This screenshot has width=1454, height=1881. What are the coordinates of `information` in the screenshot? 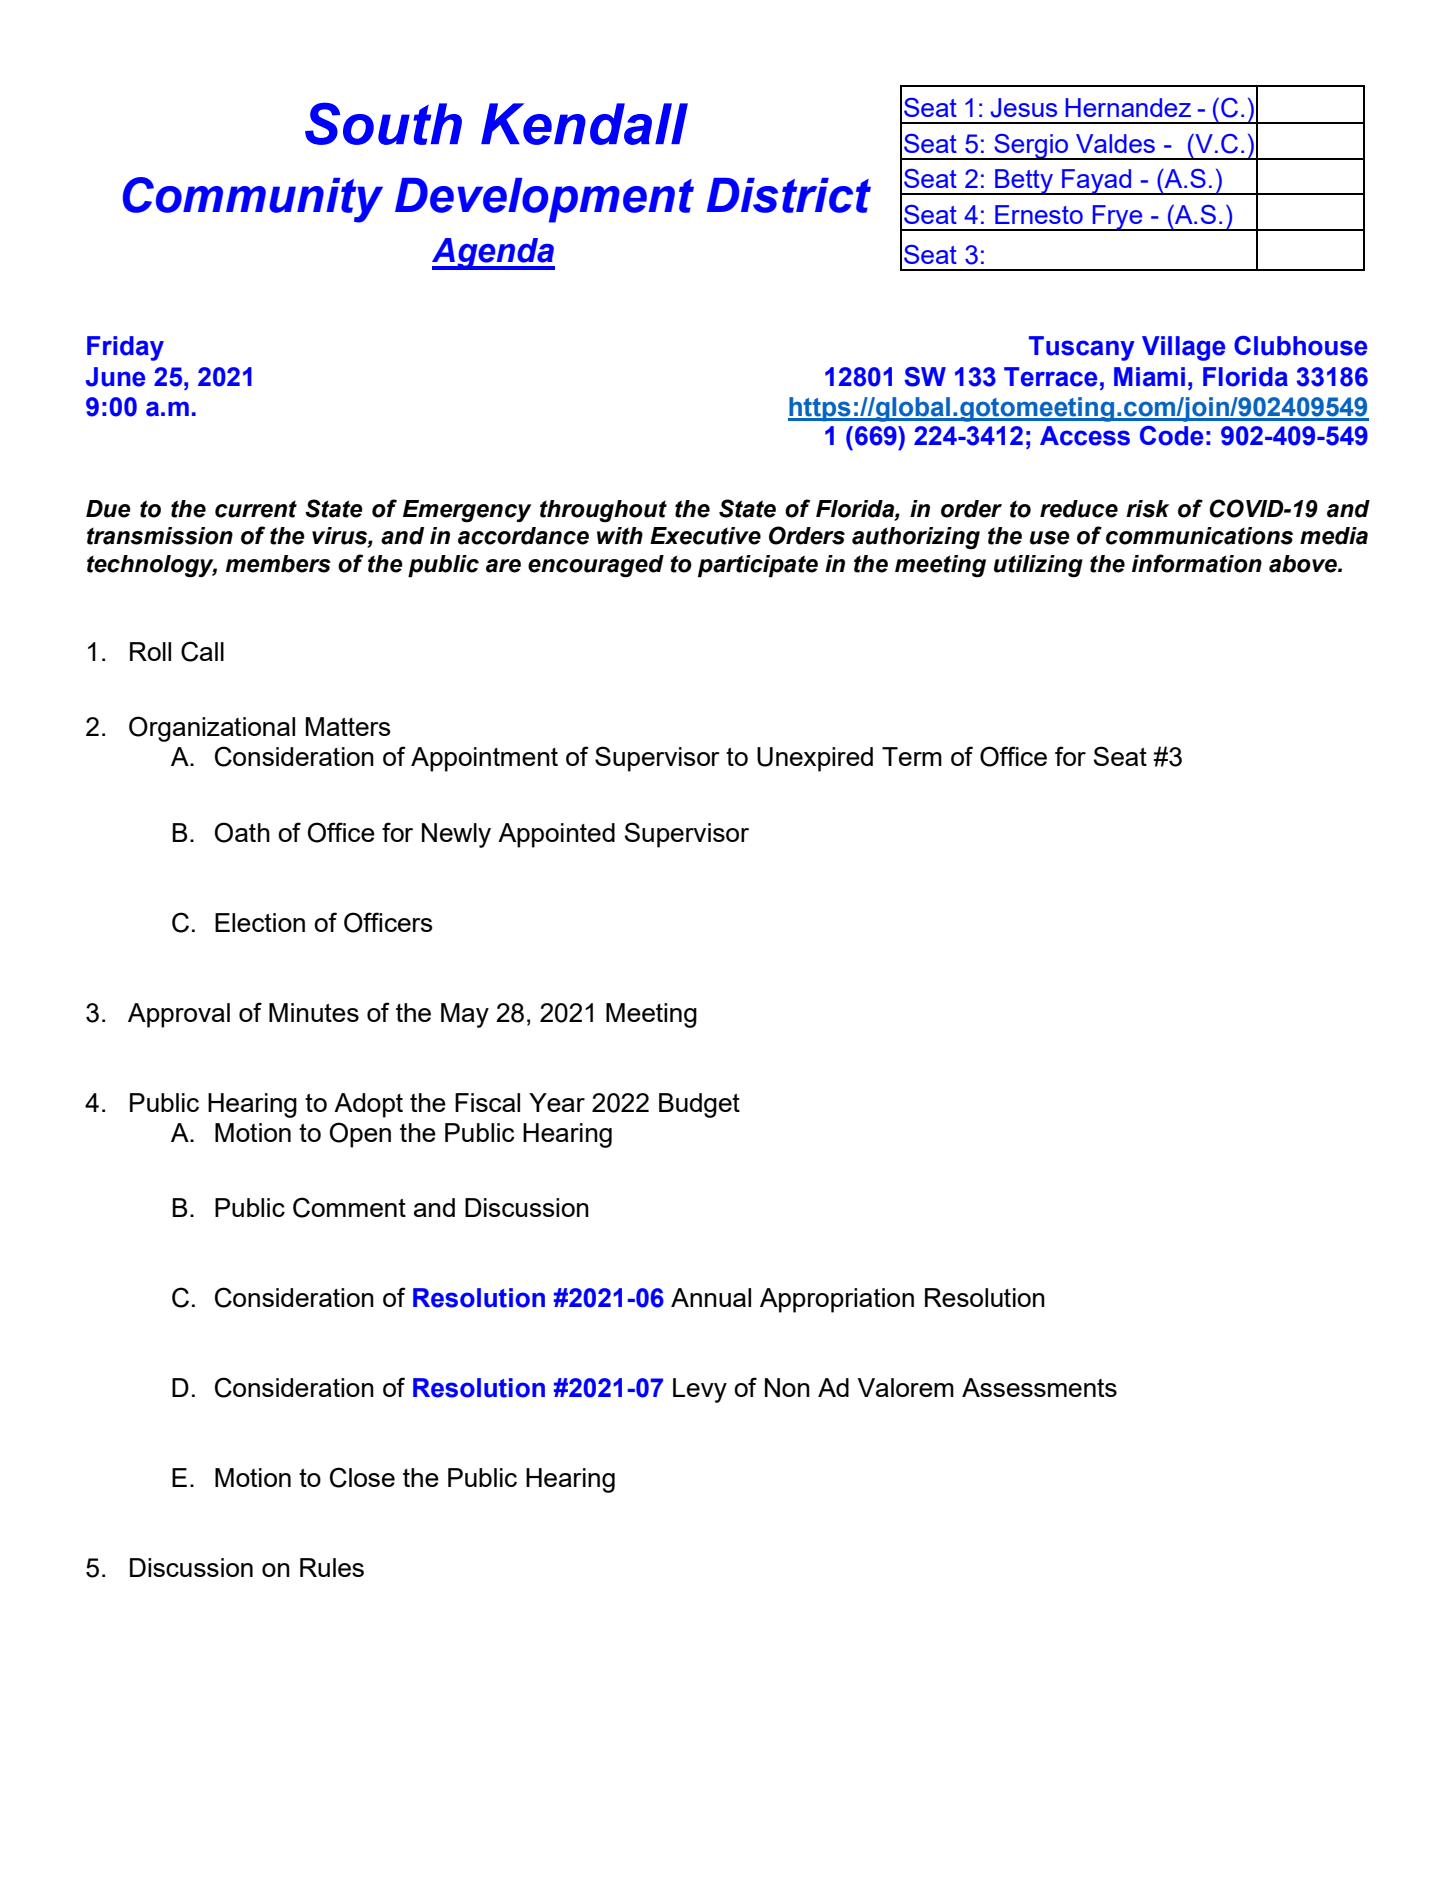 It's located at (1197, 563).
